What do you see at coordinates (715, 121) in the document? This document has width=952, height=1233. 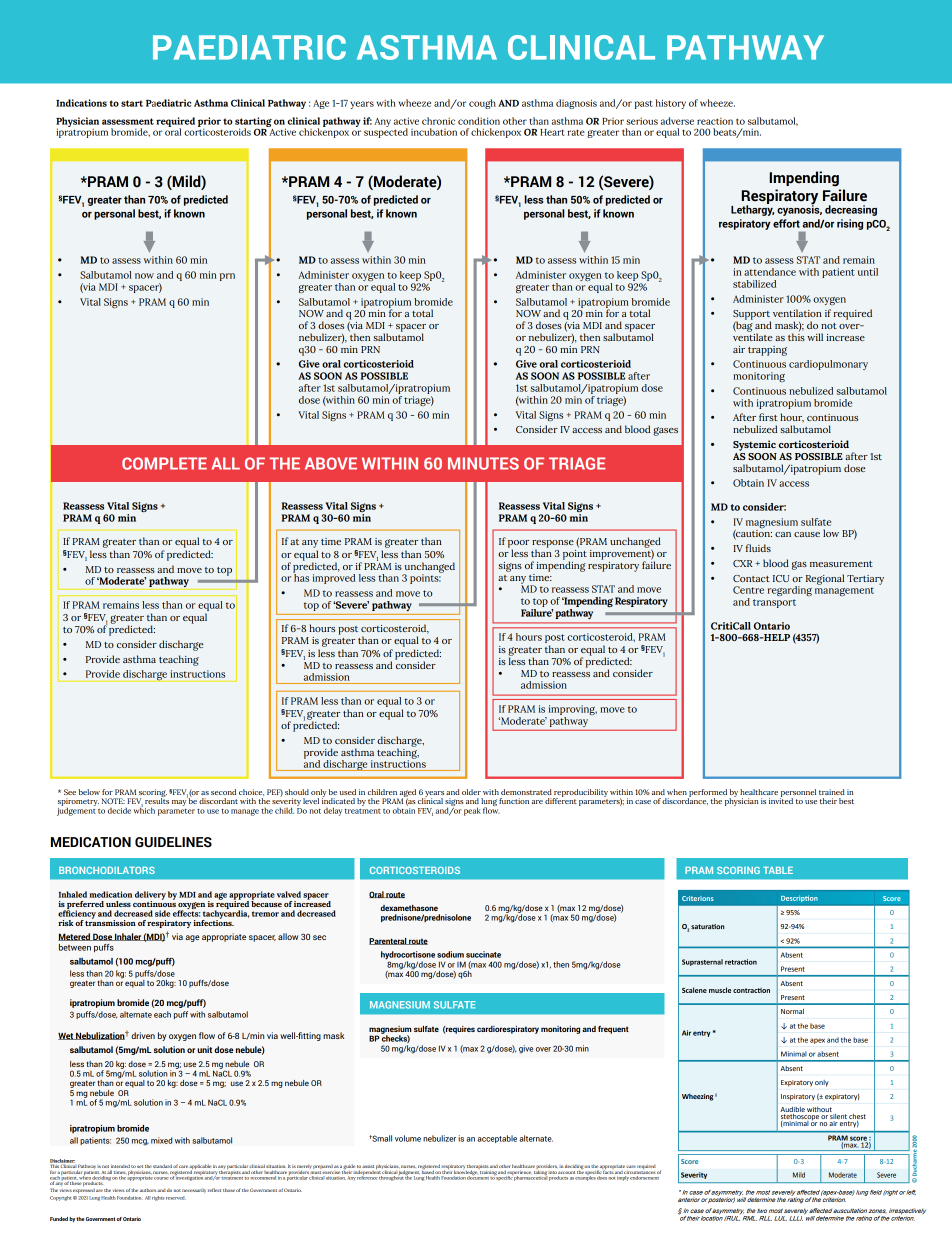 I see `reaction` at bounding box center [715, 121].
